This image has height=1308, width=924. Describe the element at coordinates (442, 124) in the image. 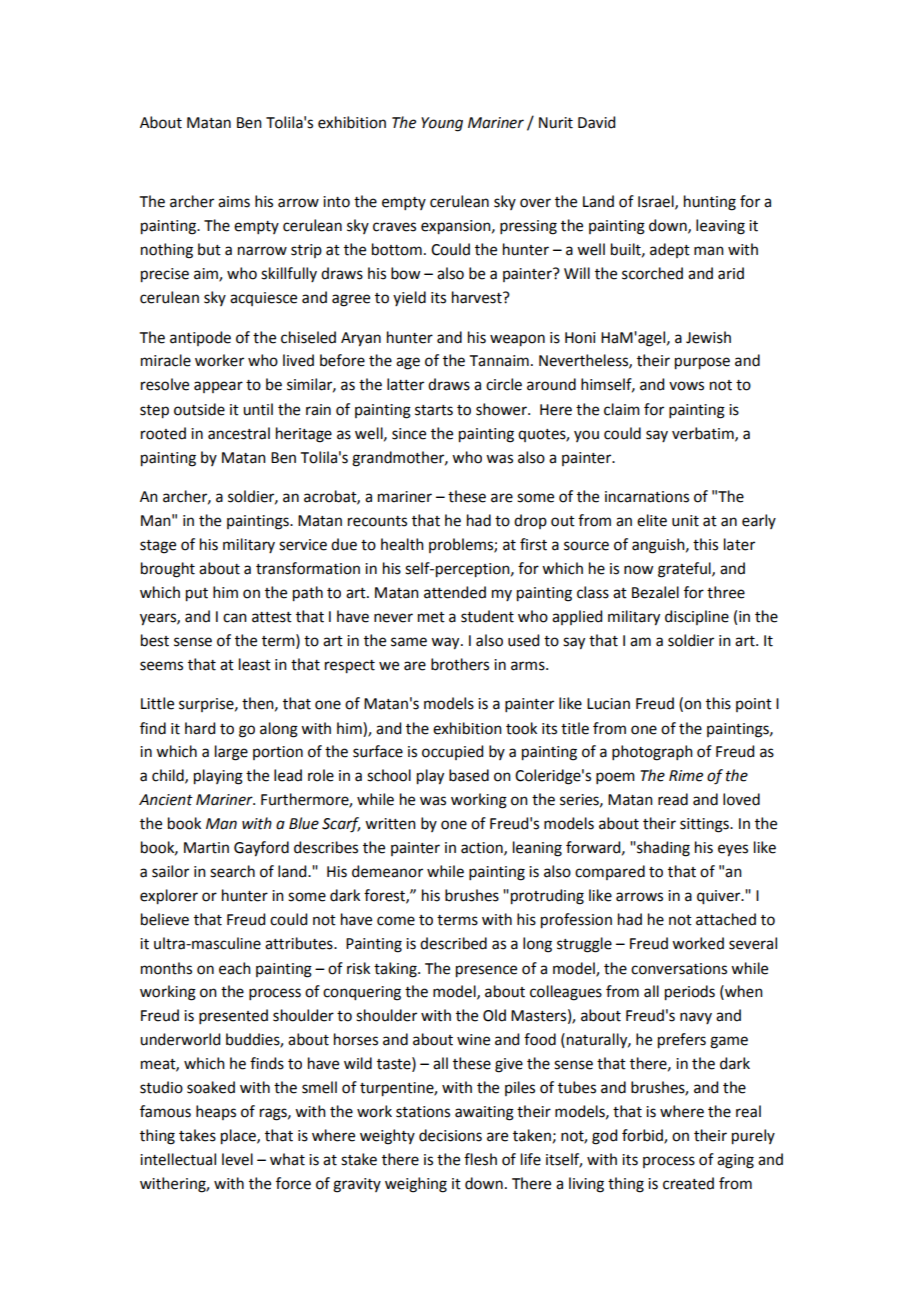

I see `Young` at that location.
